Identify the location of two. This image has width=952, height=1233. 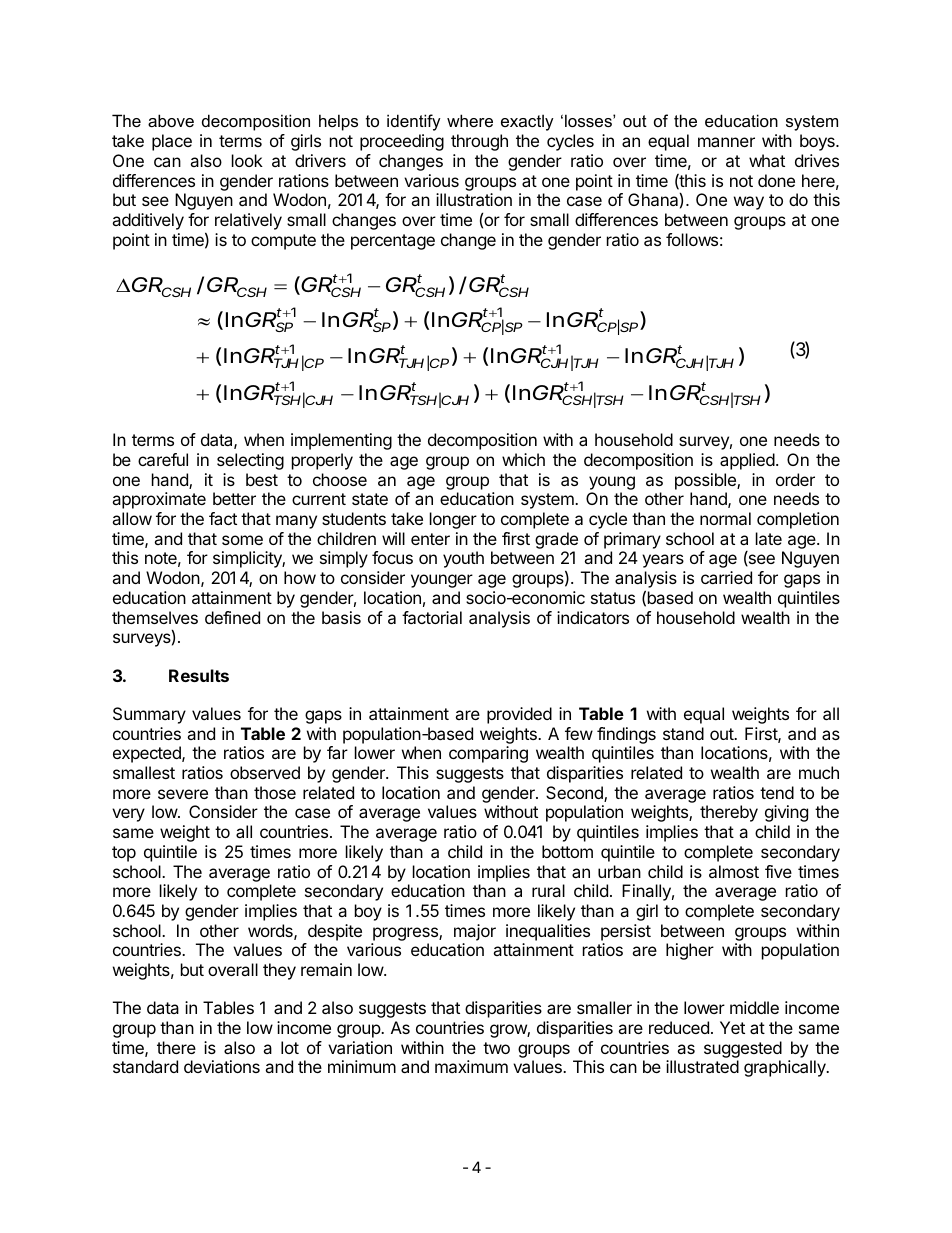
(496, 1048).
